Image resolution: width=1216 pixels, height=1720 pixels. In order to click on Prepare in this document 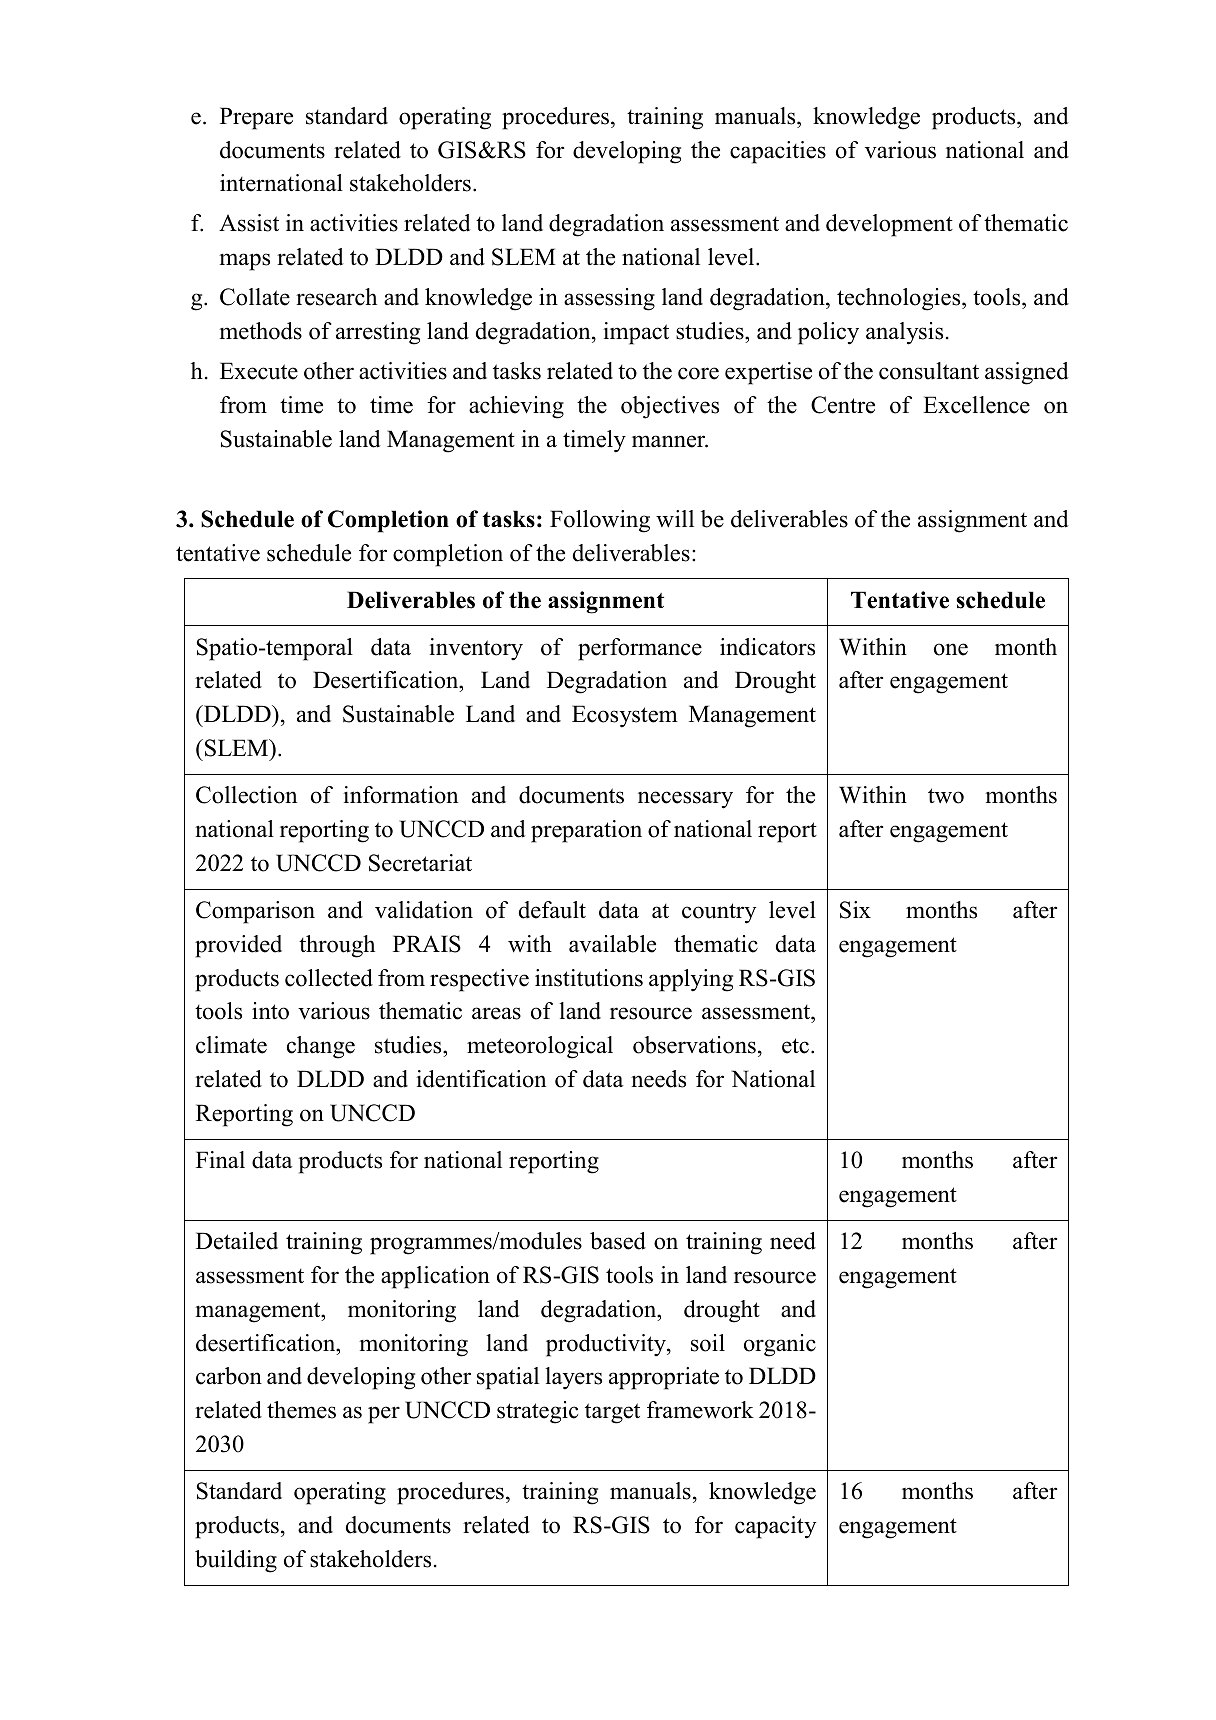, I will do `click(256, 118)`.
